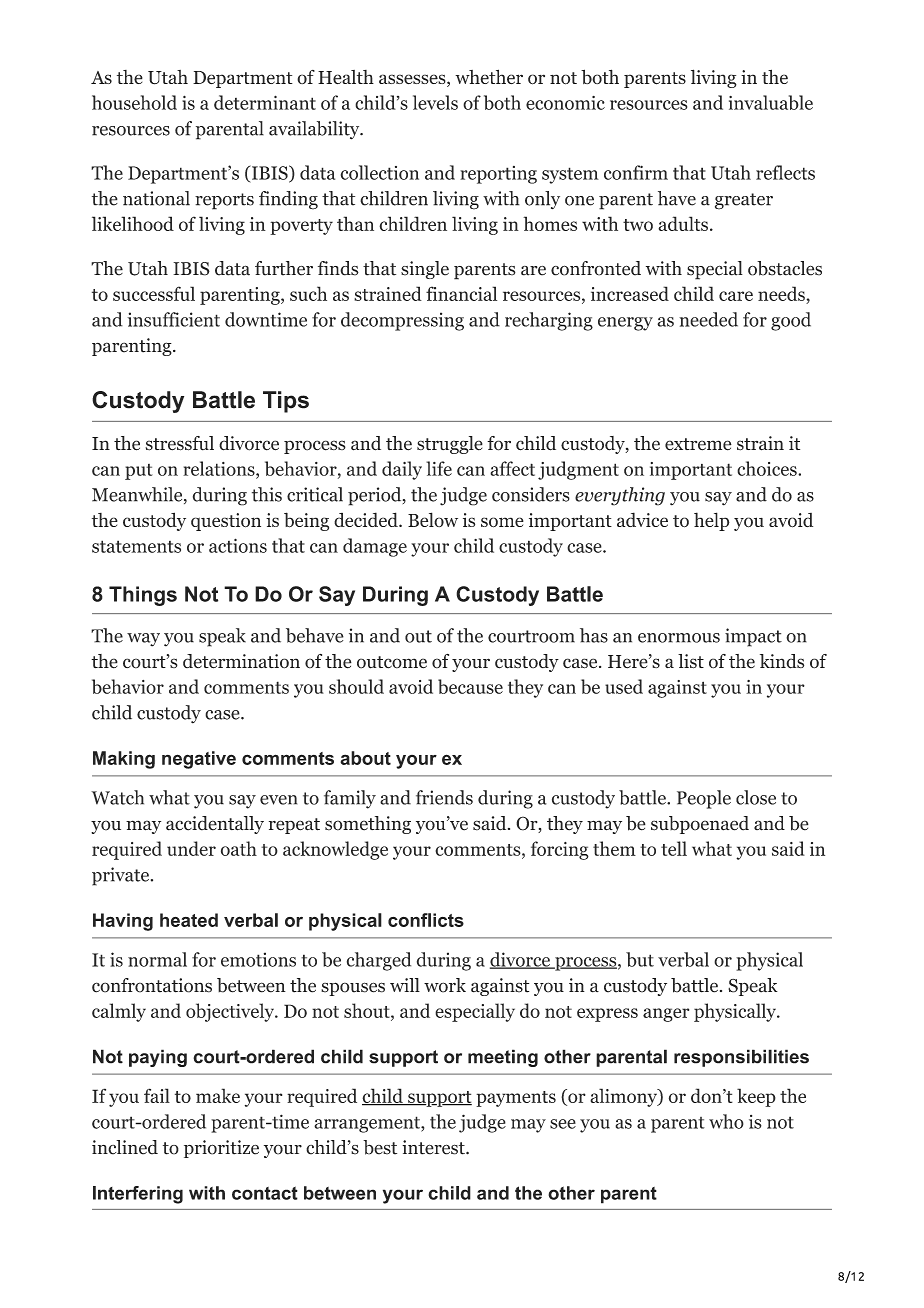 This screenshot has height=1308, width=924. What do you see at coordinates (134, 102) in the screenshot?
I see `household` at bounding box center [134, 102].
